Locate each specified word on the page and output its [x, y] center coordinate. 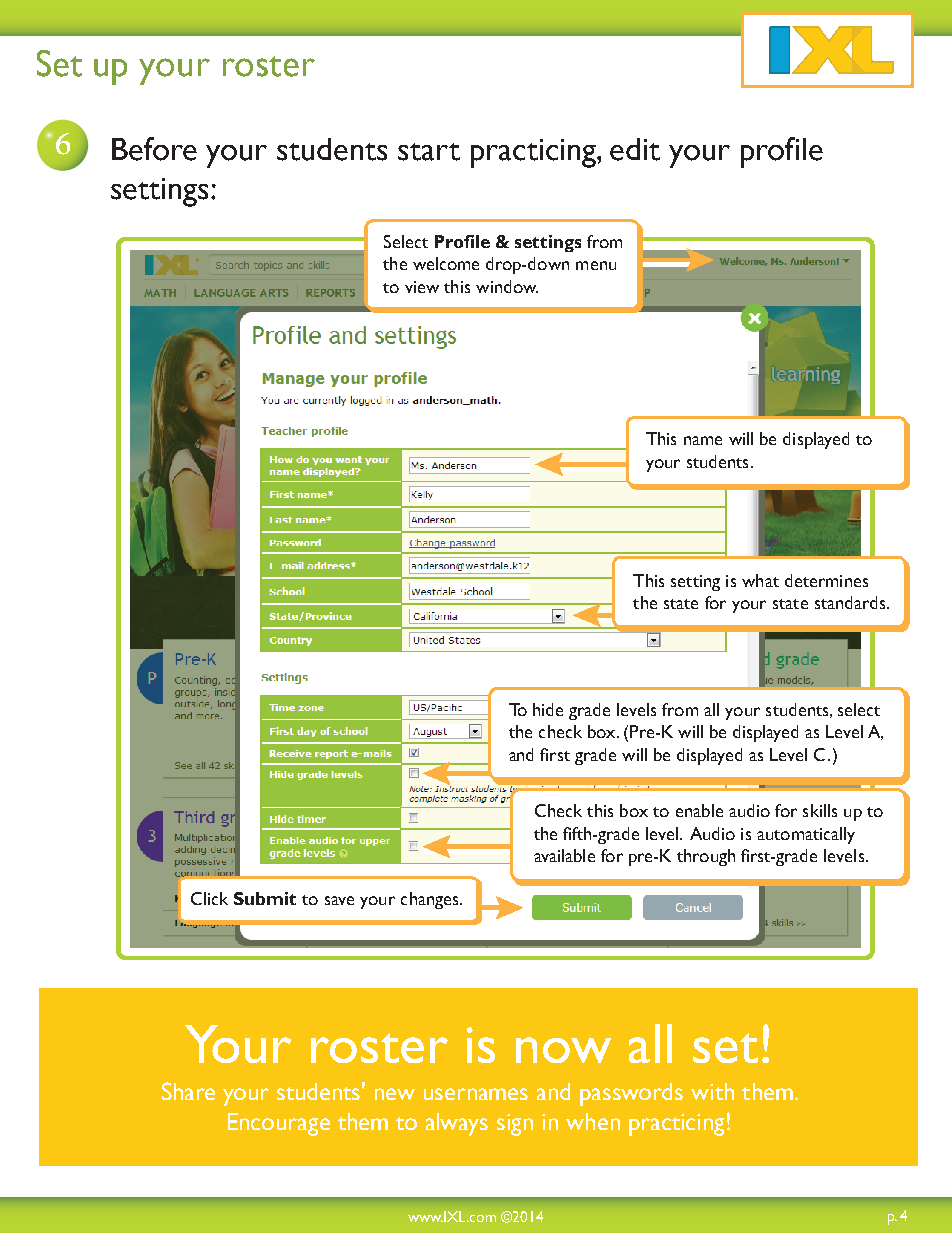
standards [850, 602]
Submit [265, 898]
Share [188, 1091]
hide [548, 709]
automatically [806, 835]
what [760, 580]
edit [635, 149]
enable [699, 810]
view [422, 287]
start [429, 152]
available [564, 855]
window [507, 286]
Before [154, 149]
